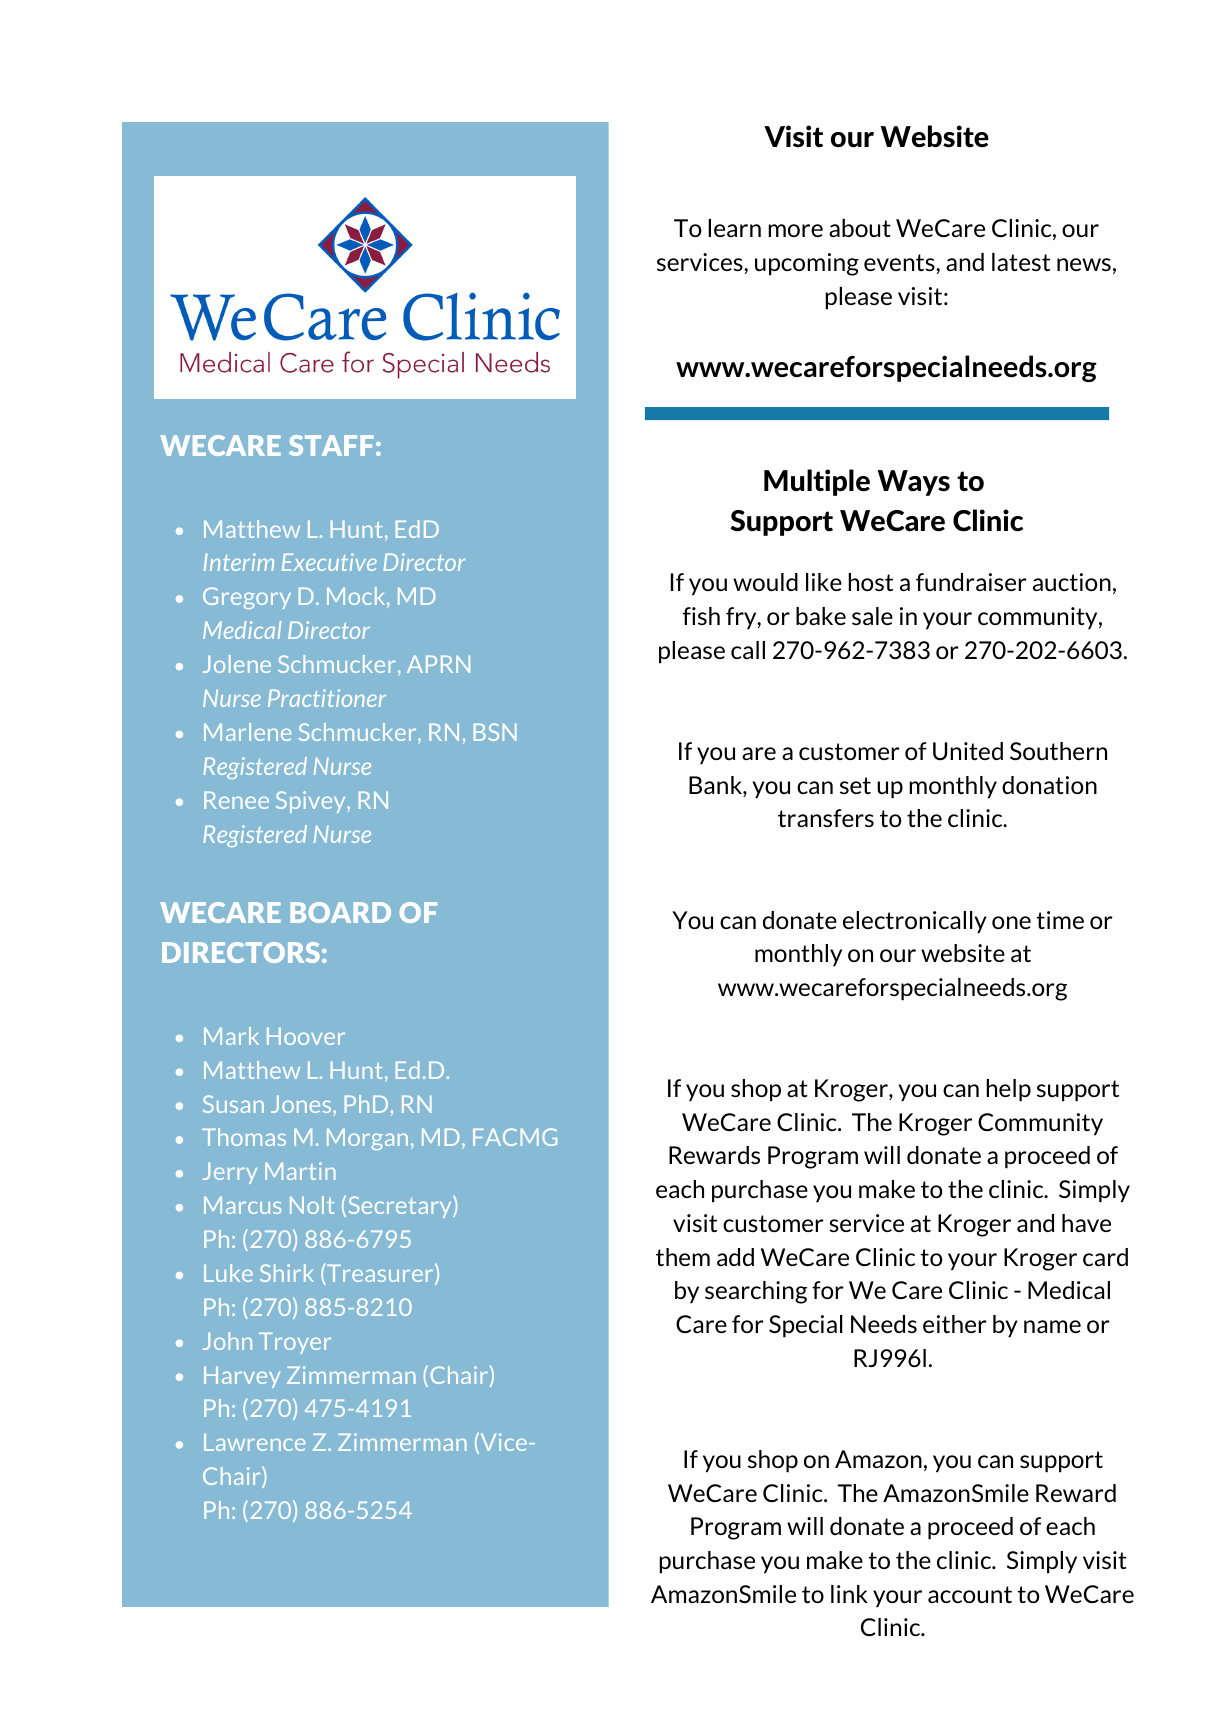 The width and height of the screenshot is (1221, 1728). What do you see at coordinates (329, 562) in the screenshot?
I see `Executive` at bounding box center [329, 562].
